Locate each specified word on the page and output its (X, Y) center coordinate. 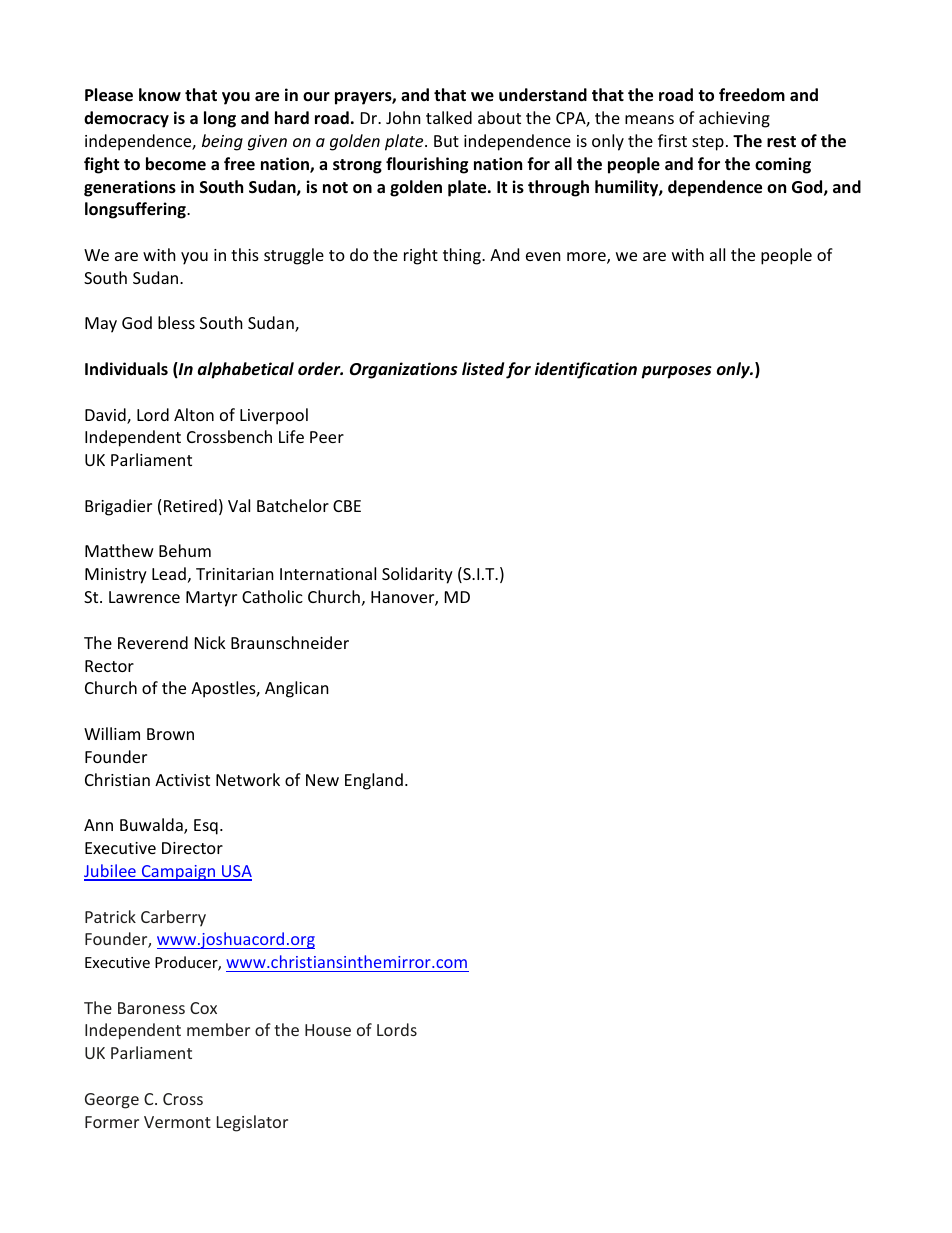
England (374, 781)
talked (449, 117)
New (322, 780)
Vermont (177, 1122)
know (160, 94)
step (708, 143)
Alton (194, 414)
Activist (182, 780)
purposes (676, 372)
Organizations (404, 370)
